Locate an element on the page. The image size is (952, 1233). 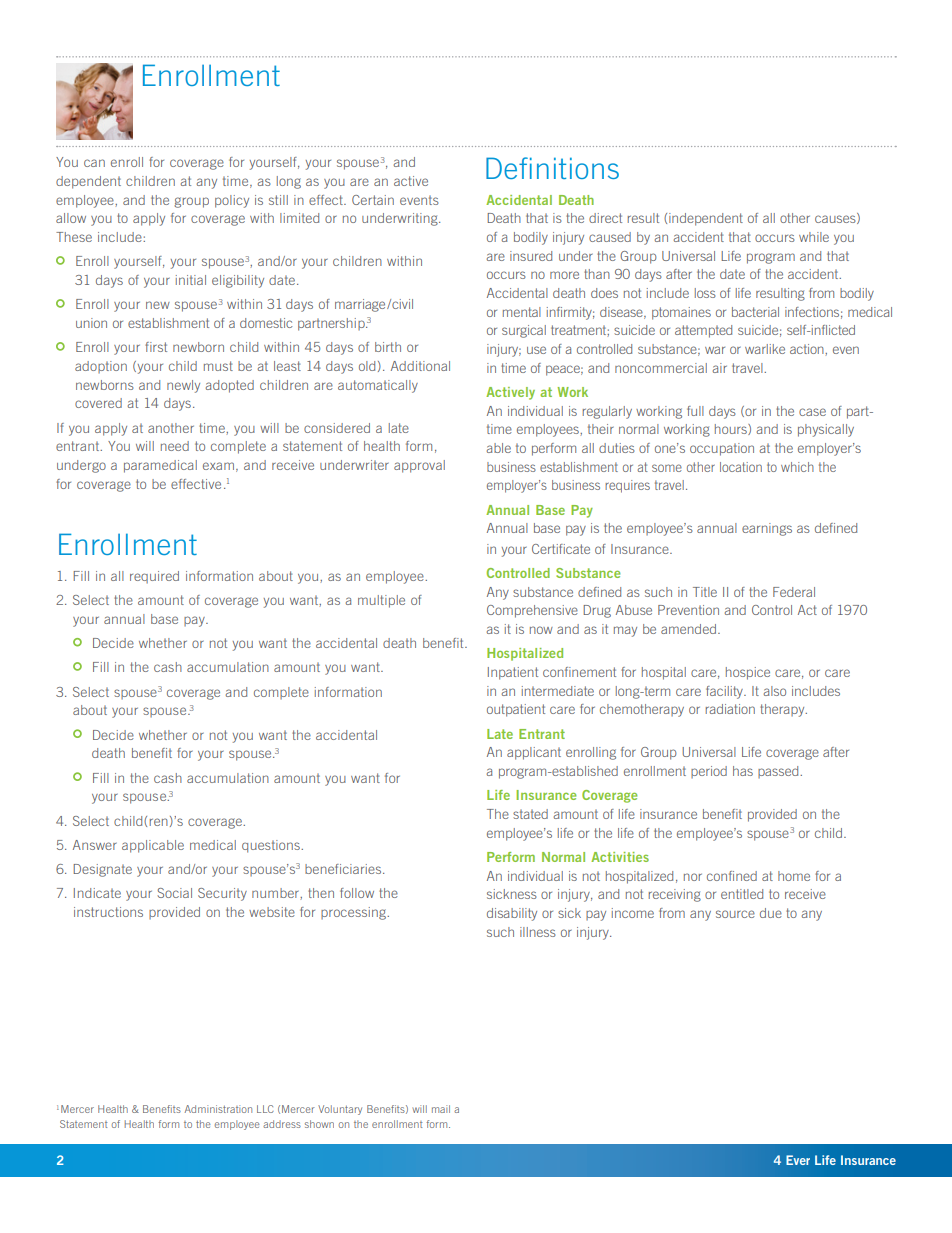
earnings is located at coordinates (767, 529).
